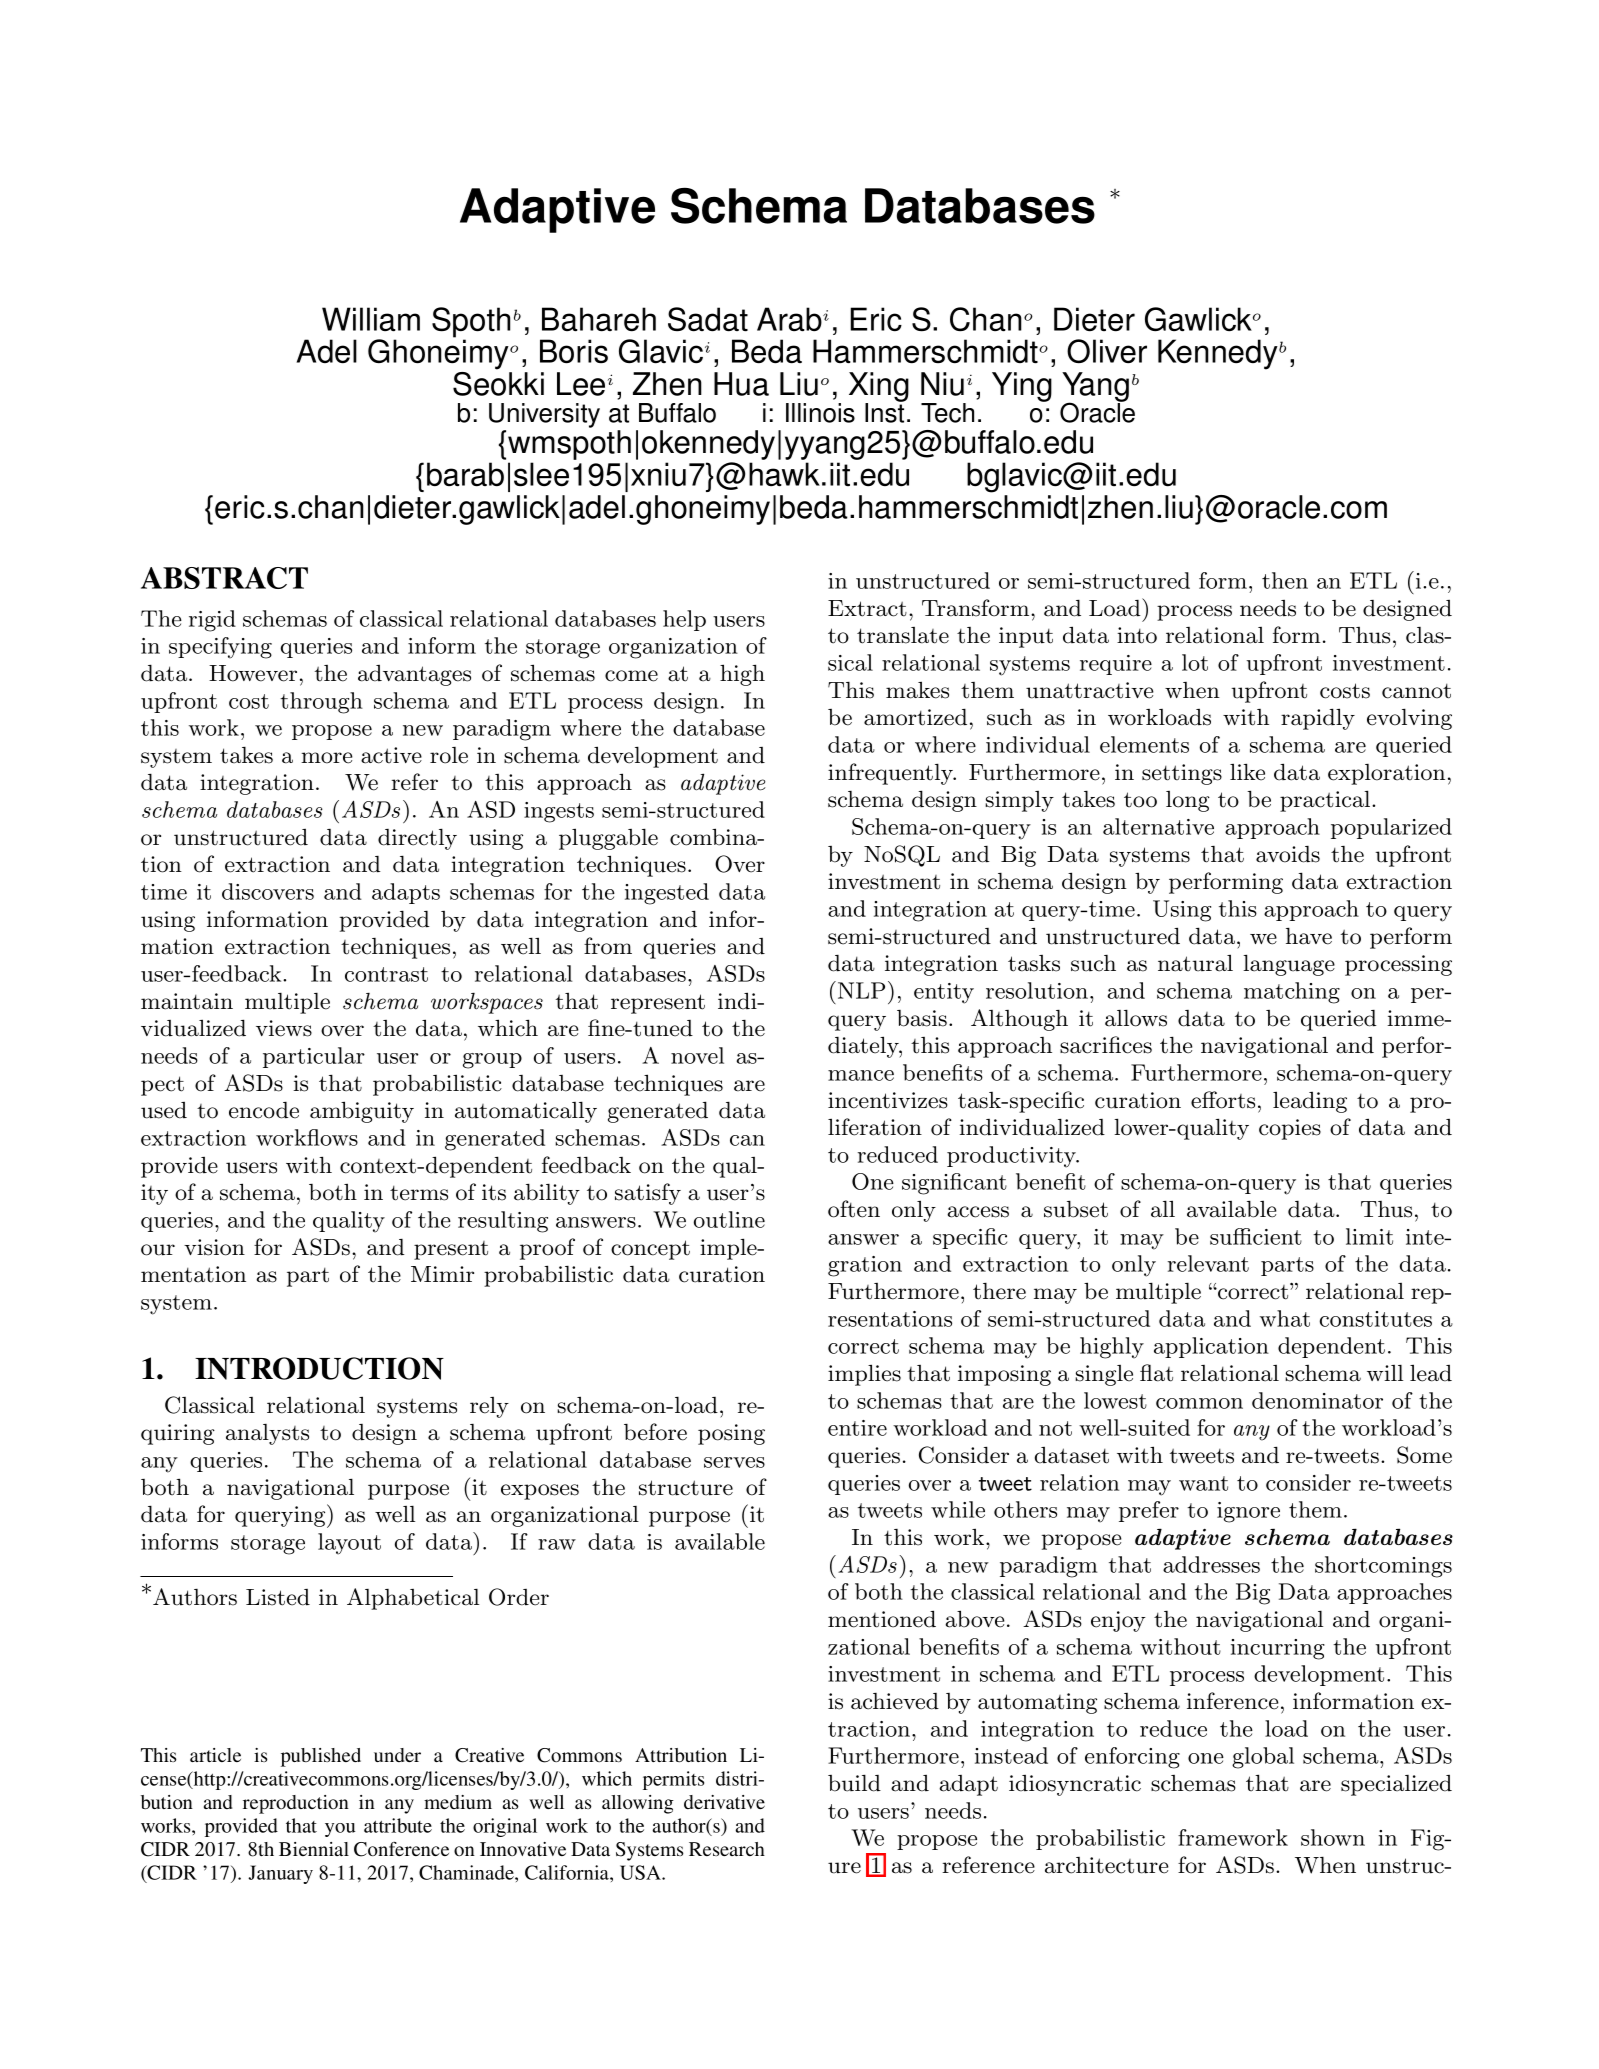  Describe the element at coordinates (1107, 351) in the screenshot. I see `Oliver` at that location.
